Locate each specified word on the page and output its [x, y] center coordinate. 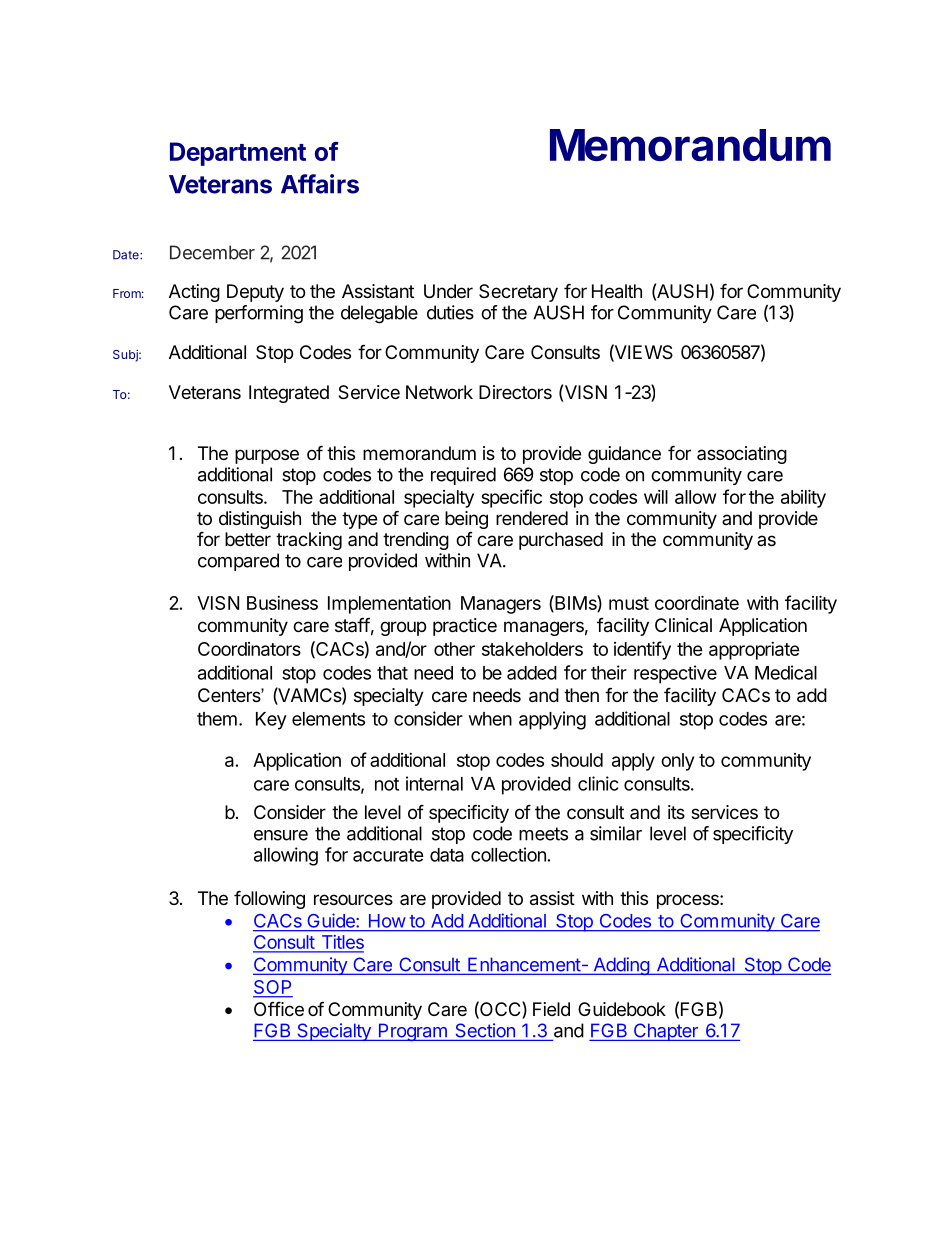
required [463, 476]
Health [617, 291]
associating [742, 455]
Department [238, 154]
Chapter [665, 1032]
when [490, 719]
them [217, 719]
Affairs [320, 184]
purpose [267, 456]
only [677, 762]
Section [485, 1030]
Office [279, 1008]
